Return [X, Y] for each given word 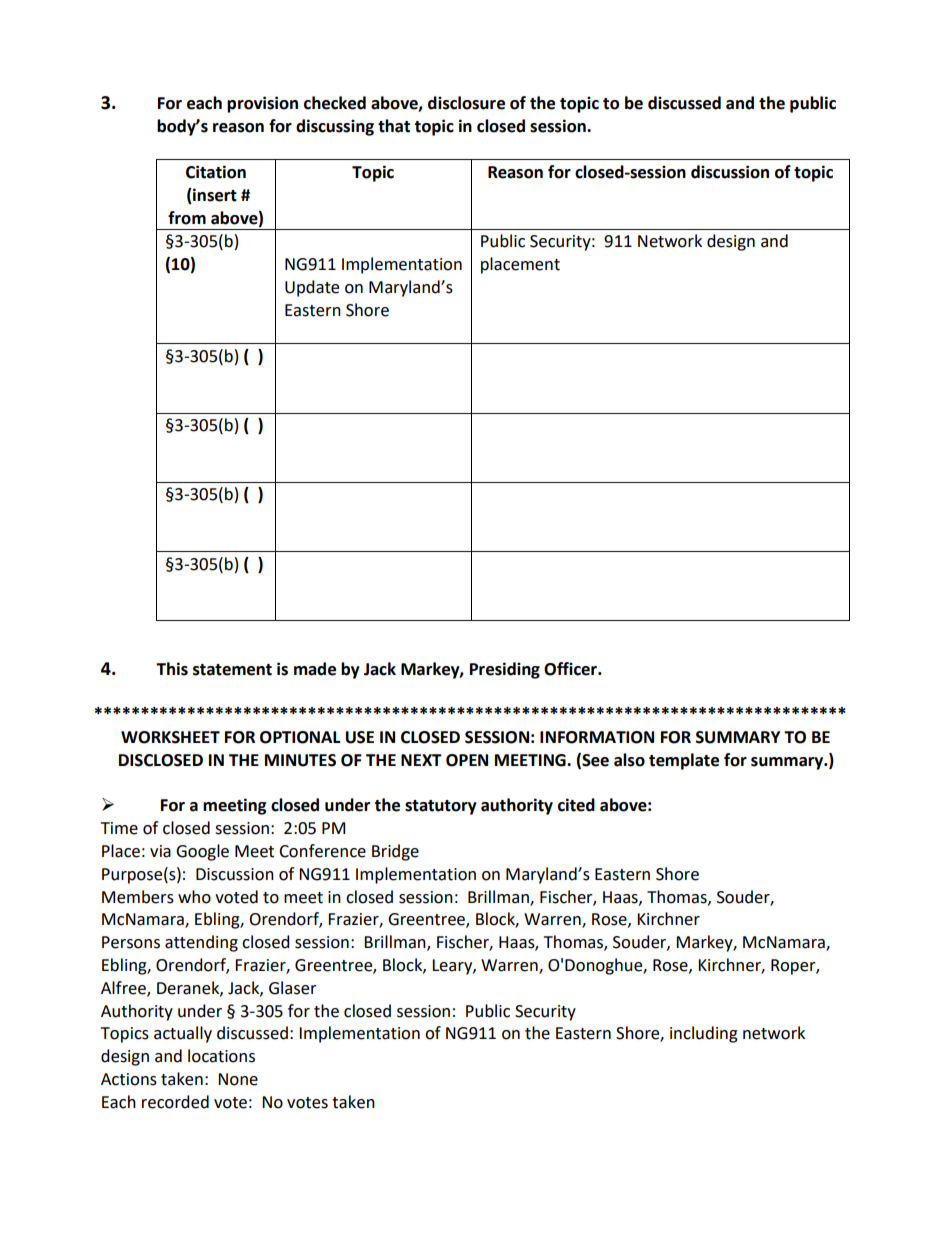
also [629, 760]
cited [576, 805]
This [172, 669]
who [194, 897]
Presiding [505, 670]
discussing [335, 127]
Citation [216, 172]
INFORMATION [597, 737]
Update [312, 288]
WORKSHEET [170, 737]
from [187, 218]
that [394, 126]
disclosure [466, 103]
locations [221, 1056]
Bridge [395, 852]
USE [360, 737]
